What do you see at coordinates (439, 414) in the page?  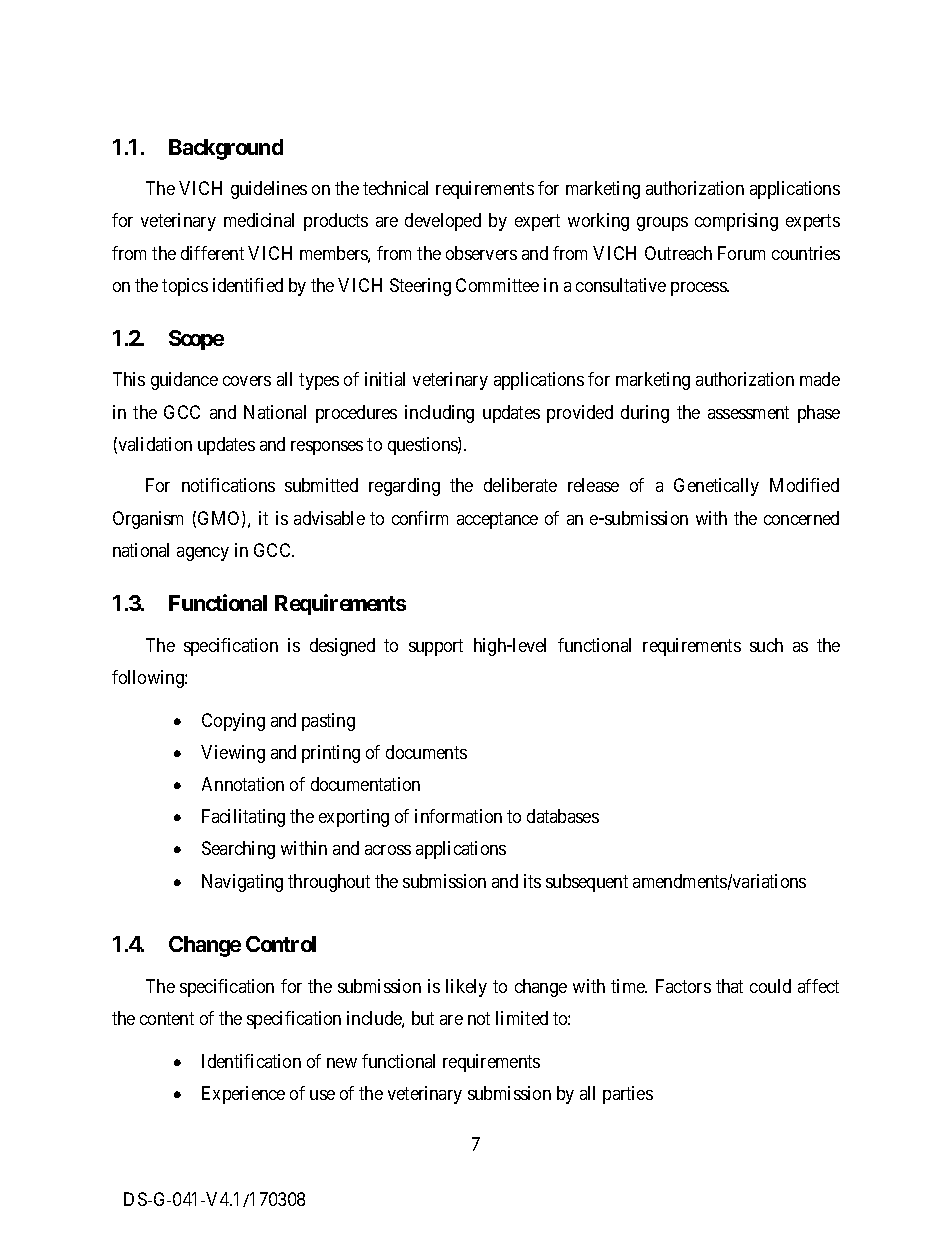 I see `including` at bounding box center [439, 414].
